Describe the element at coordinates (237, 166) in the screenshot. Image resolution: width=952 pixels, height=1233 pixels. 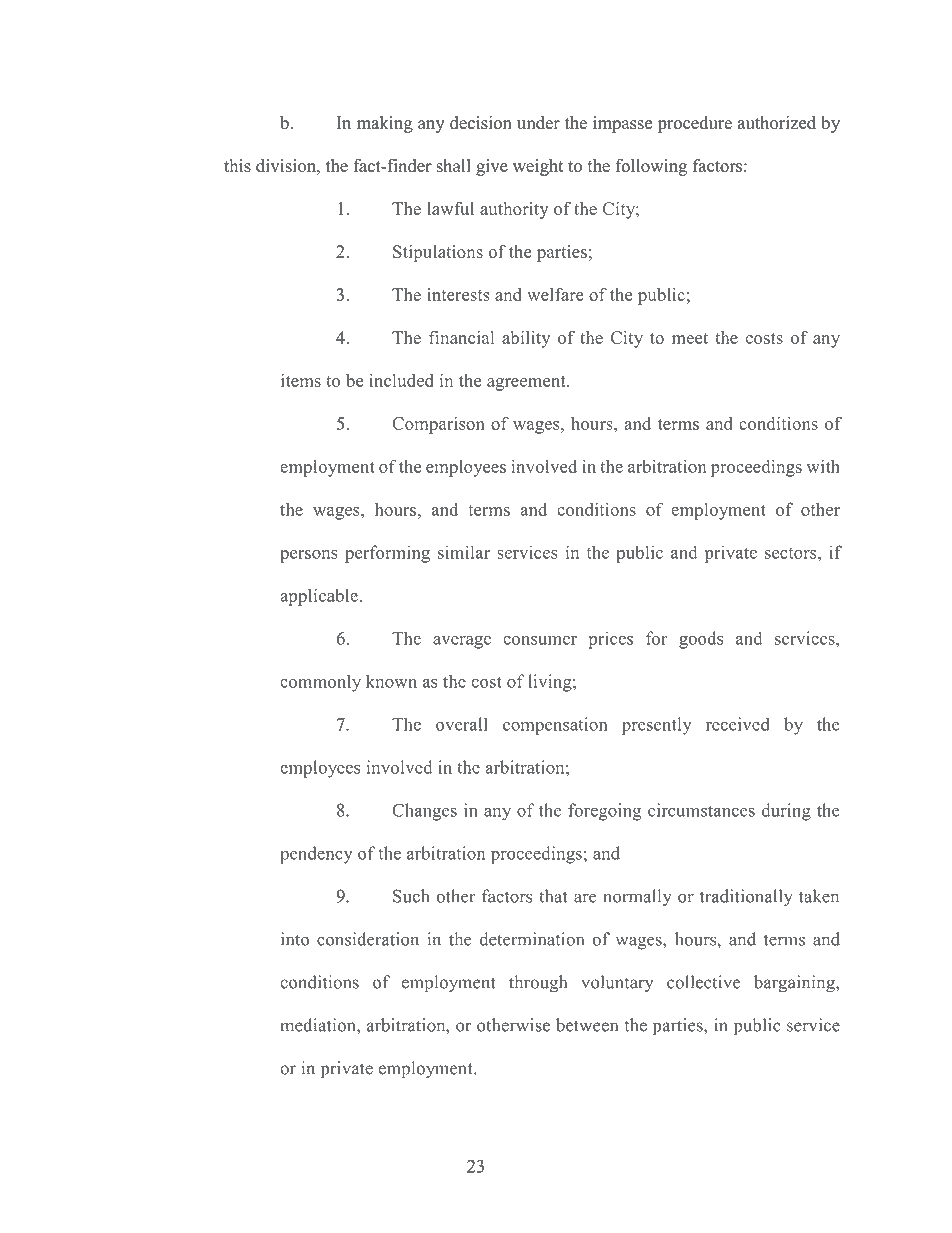
I see `this` at that location.
